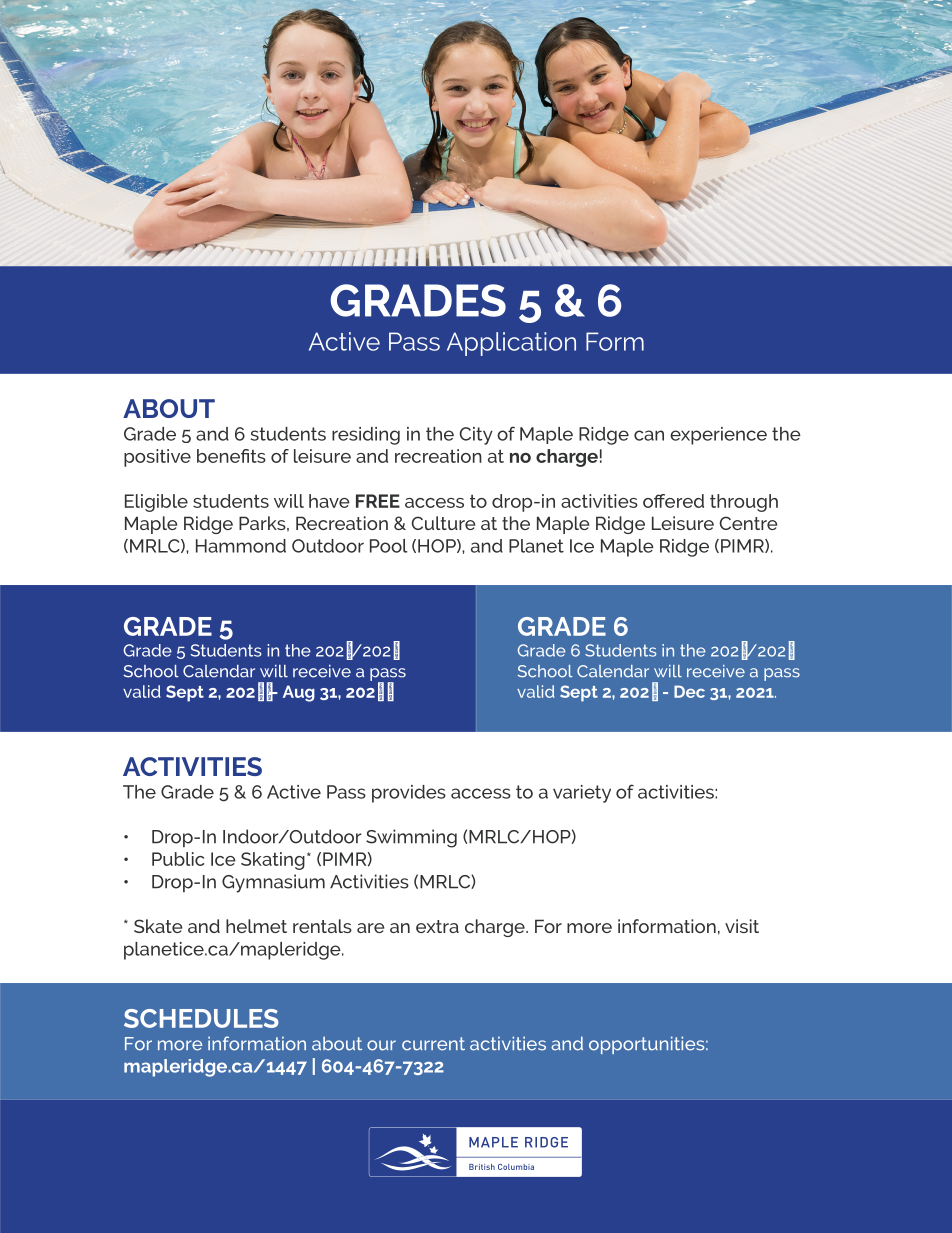  Describe the element at coordinates (689, 691) in the screenshot. I see `Dec` at that location.
